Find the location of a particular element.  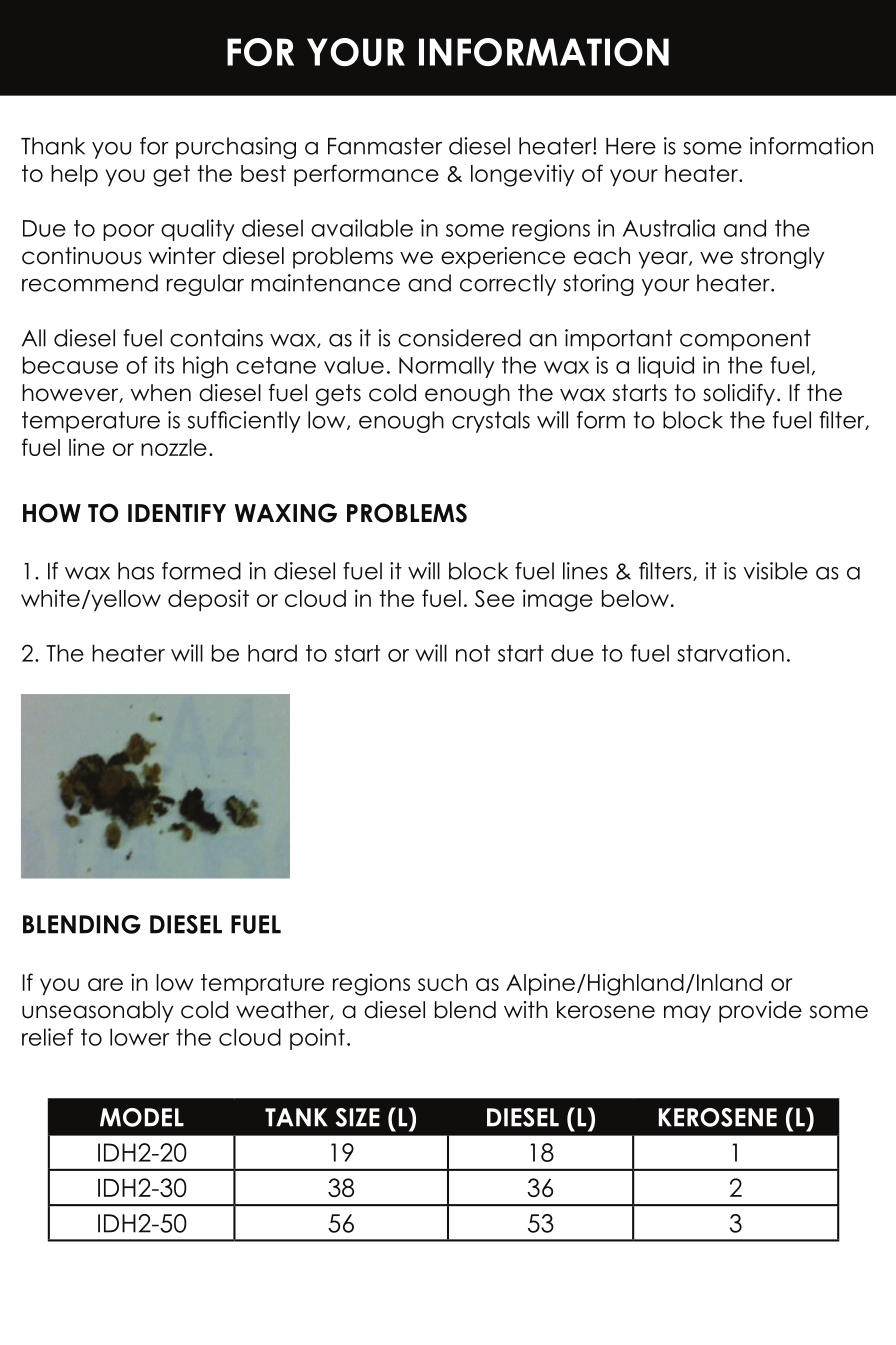

MODEL is located at coordinates (142, 1117).
